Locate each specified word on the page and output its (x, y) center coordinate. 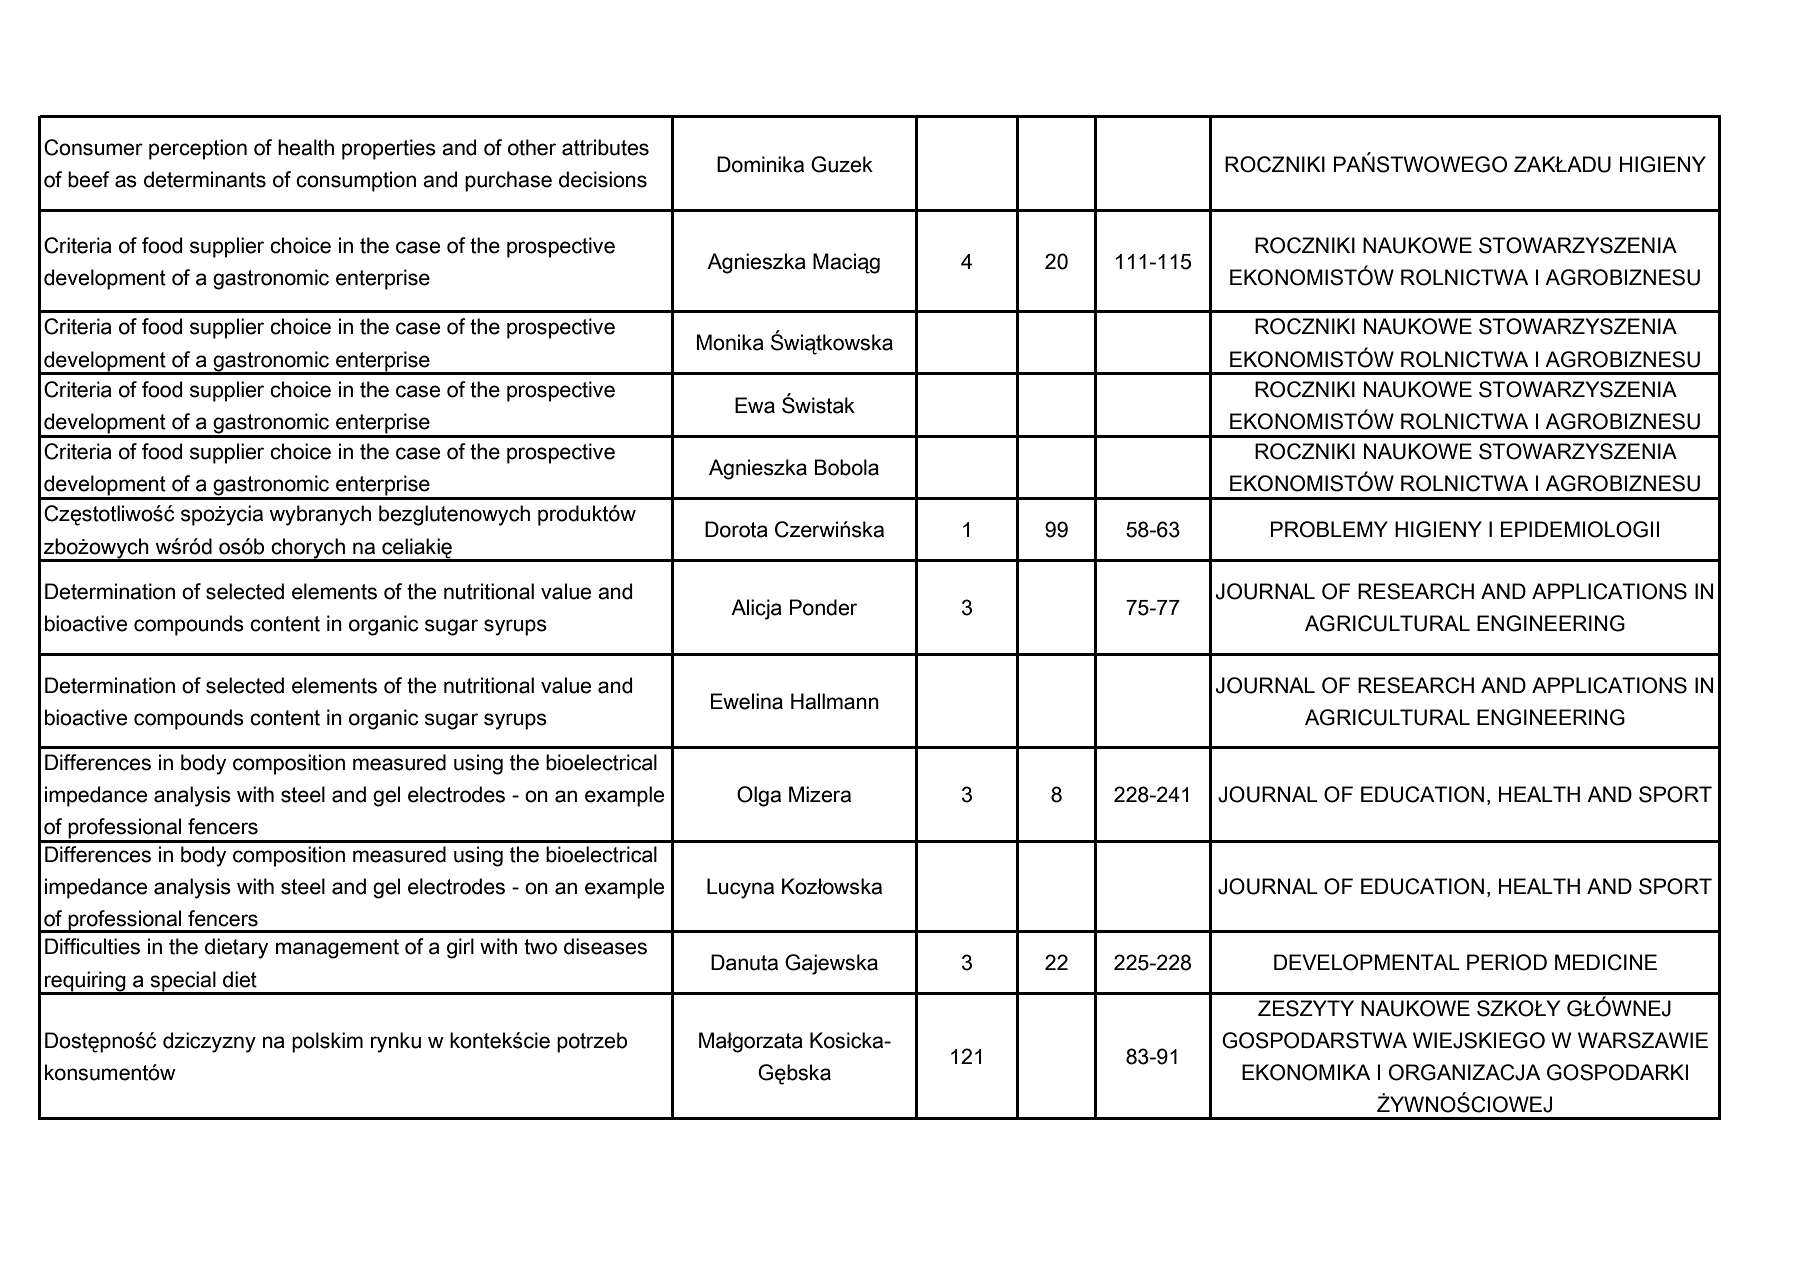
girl (460, 948)
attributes (605, 147)
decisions (603, 179)
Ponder (823, 607)
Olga (759, 796)
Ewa (755, 405)
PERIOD (1507, 962)
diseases (605, 946)
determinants (205, 179)
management (337, 949)
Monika (730, 342)
